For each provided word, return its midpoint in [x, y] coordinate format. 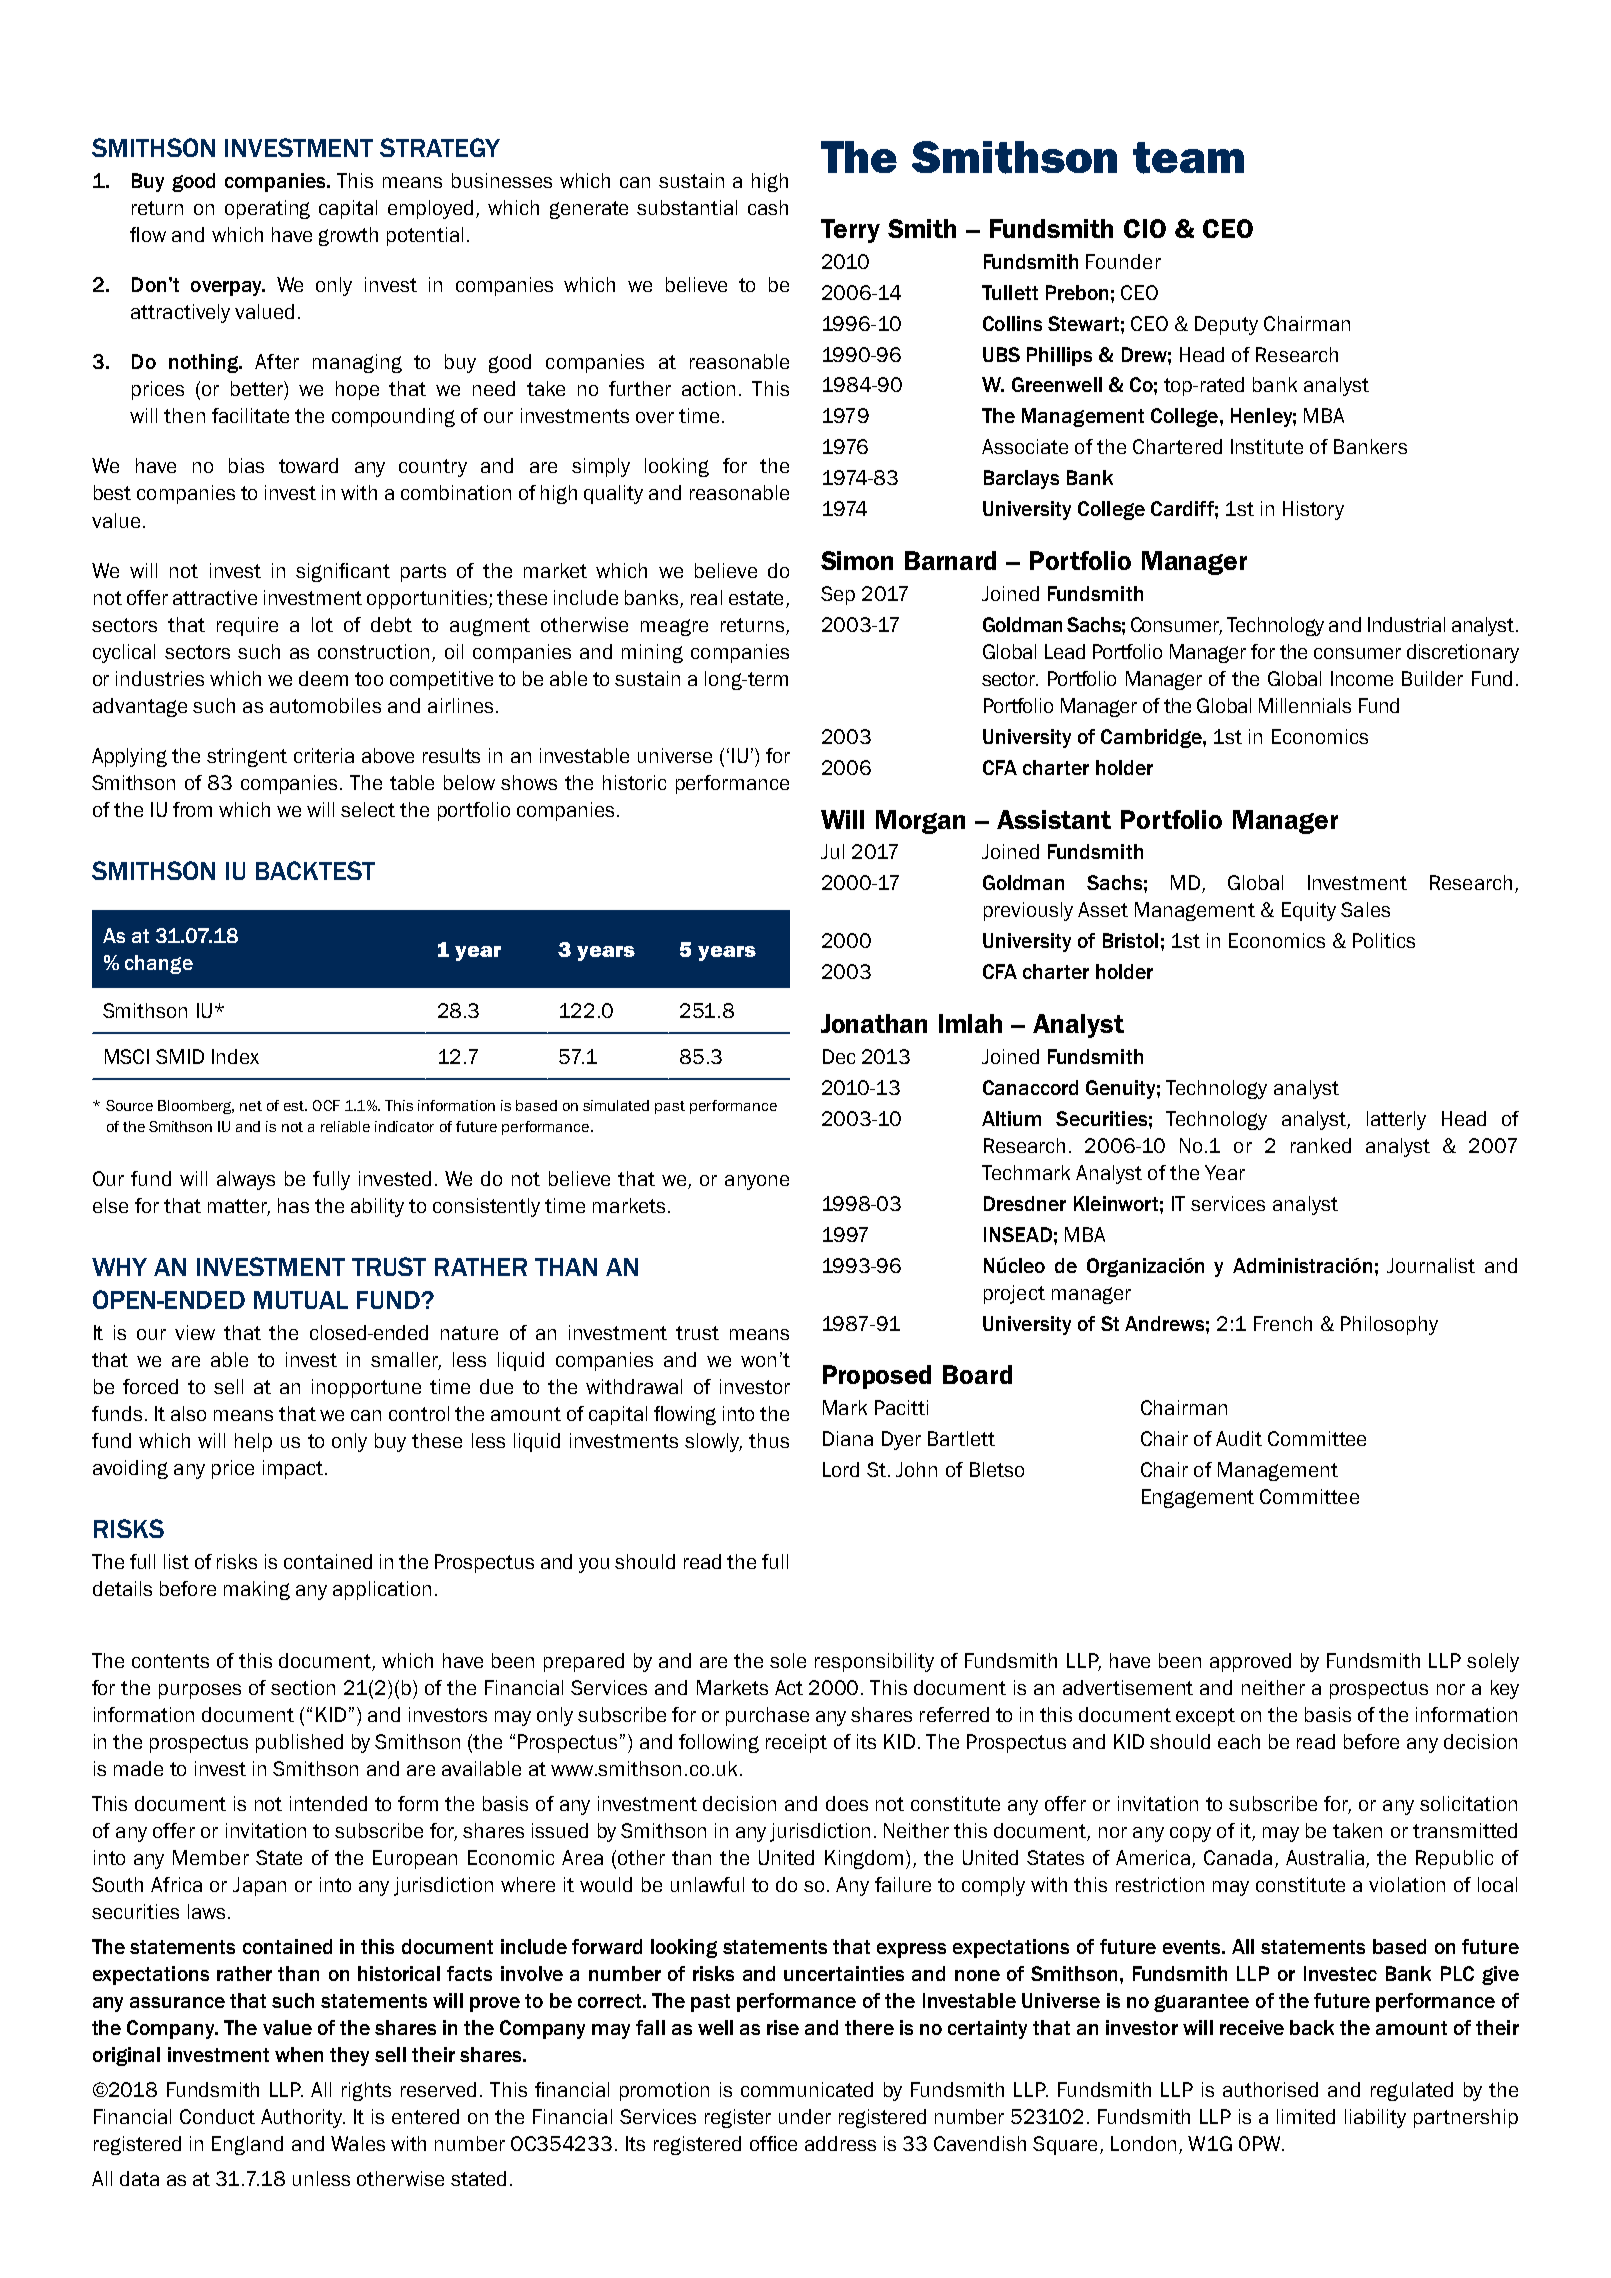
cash [768, 207]
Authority [302, 2118]
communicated [807, 2089]
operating [267, 209]
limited [1306, 2116]
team [1188, 158]
